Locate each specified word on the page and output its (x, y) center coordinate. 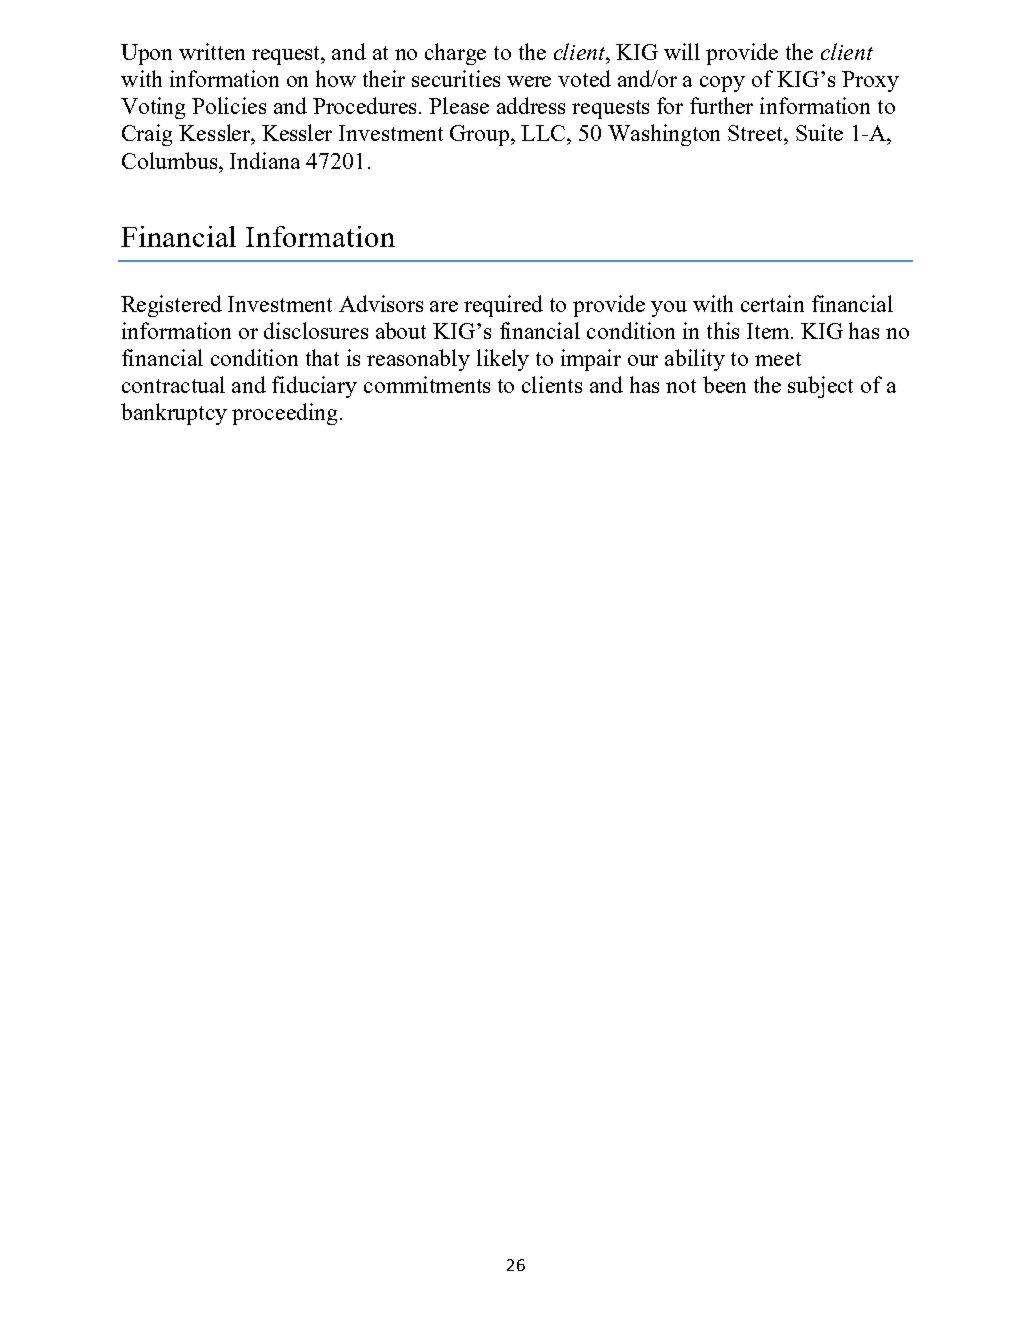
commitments (427, 384)
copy (722, 84)
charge (455, 54)
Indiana (265, 160)
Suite (819, 132)
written (212, 51)
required (503, 306)
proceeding (284, 414)
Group (481, 135)
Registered (171, 306)
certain (772, 303)
